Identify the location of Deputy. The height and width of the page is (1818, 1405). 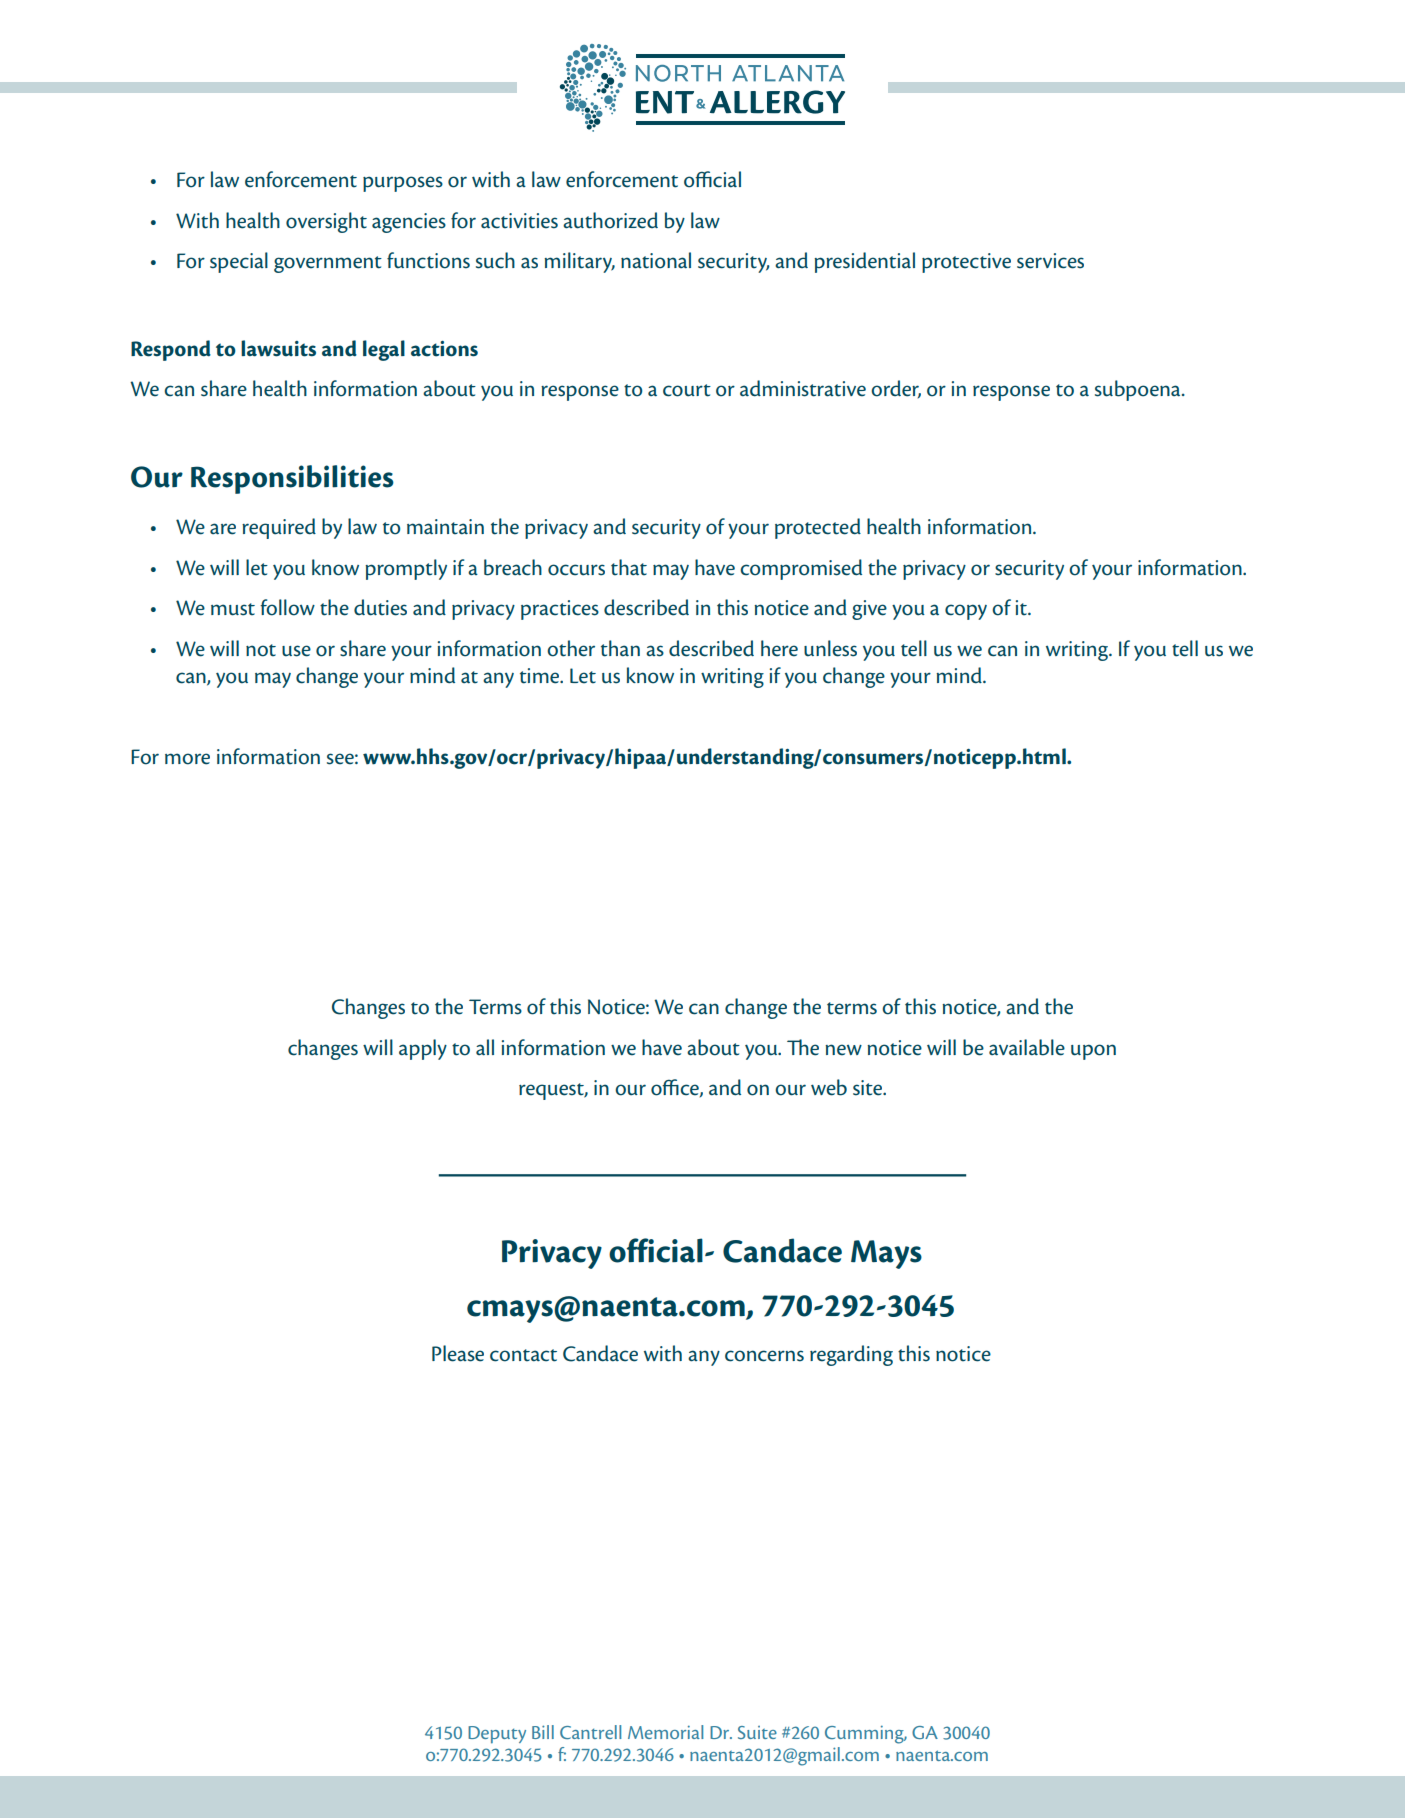
(497, 1735).
